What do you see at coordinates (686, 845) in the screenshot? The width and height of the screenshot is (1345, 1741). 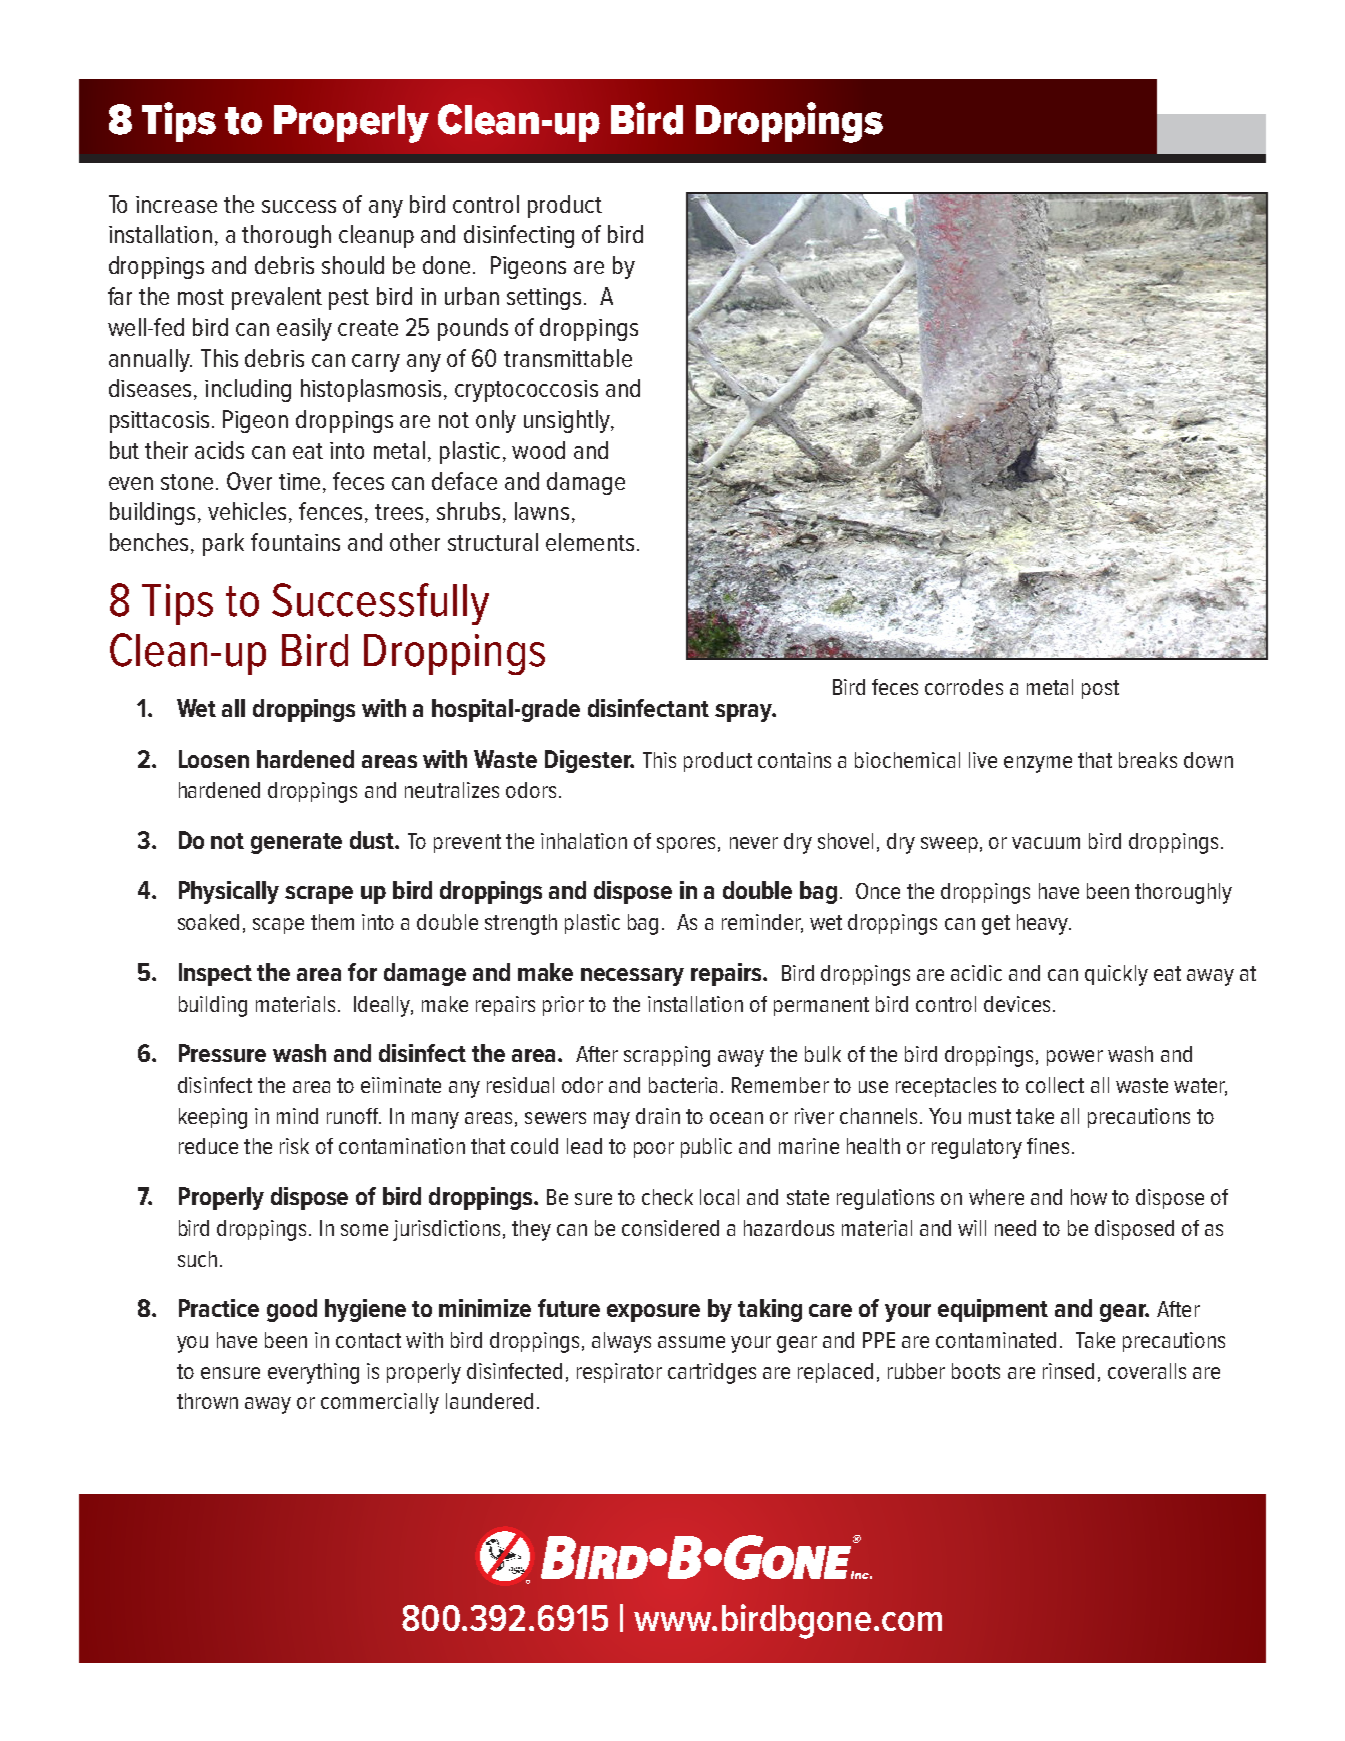 I see `spores` at bounding box center [686, 845].
